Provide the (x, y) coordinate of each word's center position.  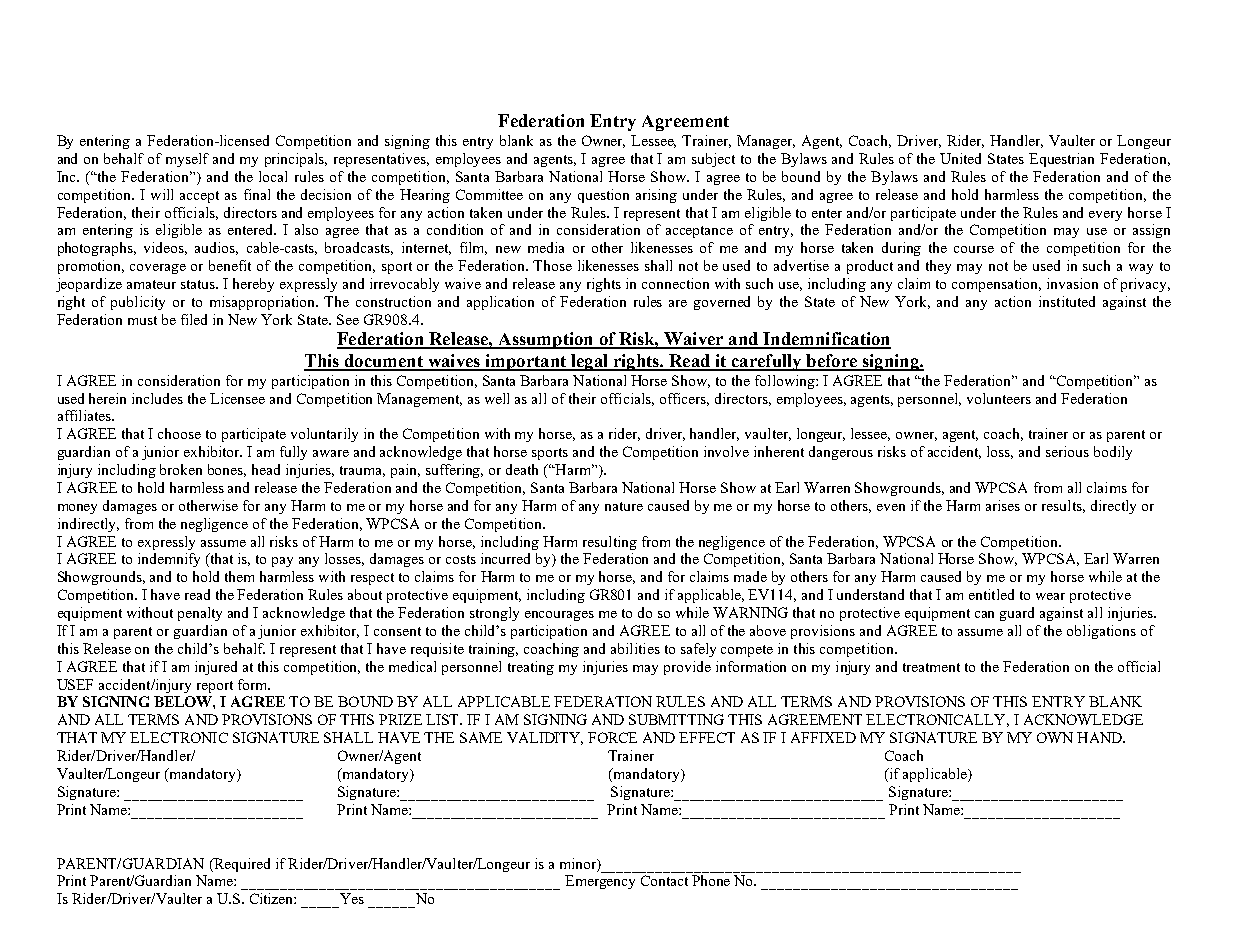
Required (241, 865)
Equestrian (1061, 160)
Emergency (600, 882)
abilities (635, 648)
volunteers (999, 398)
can (984, 614)
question (603, 196)
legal (589, 362)
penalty (200, 614)
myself (187, 160)
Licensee (237, 398)
